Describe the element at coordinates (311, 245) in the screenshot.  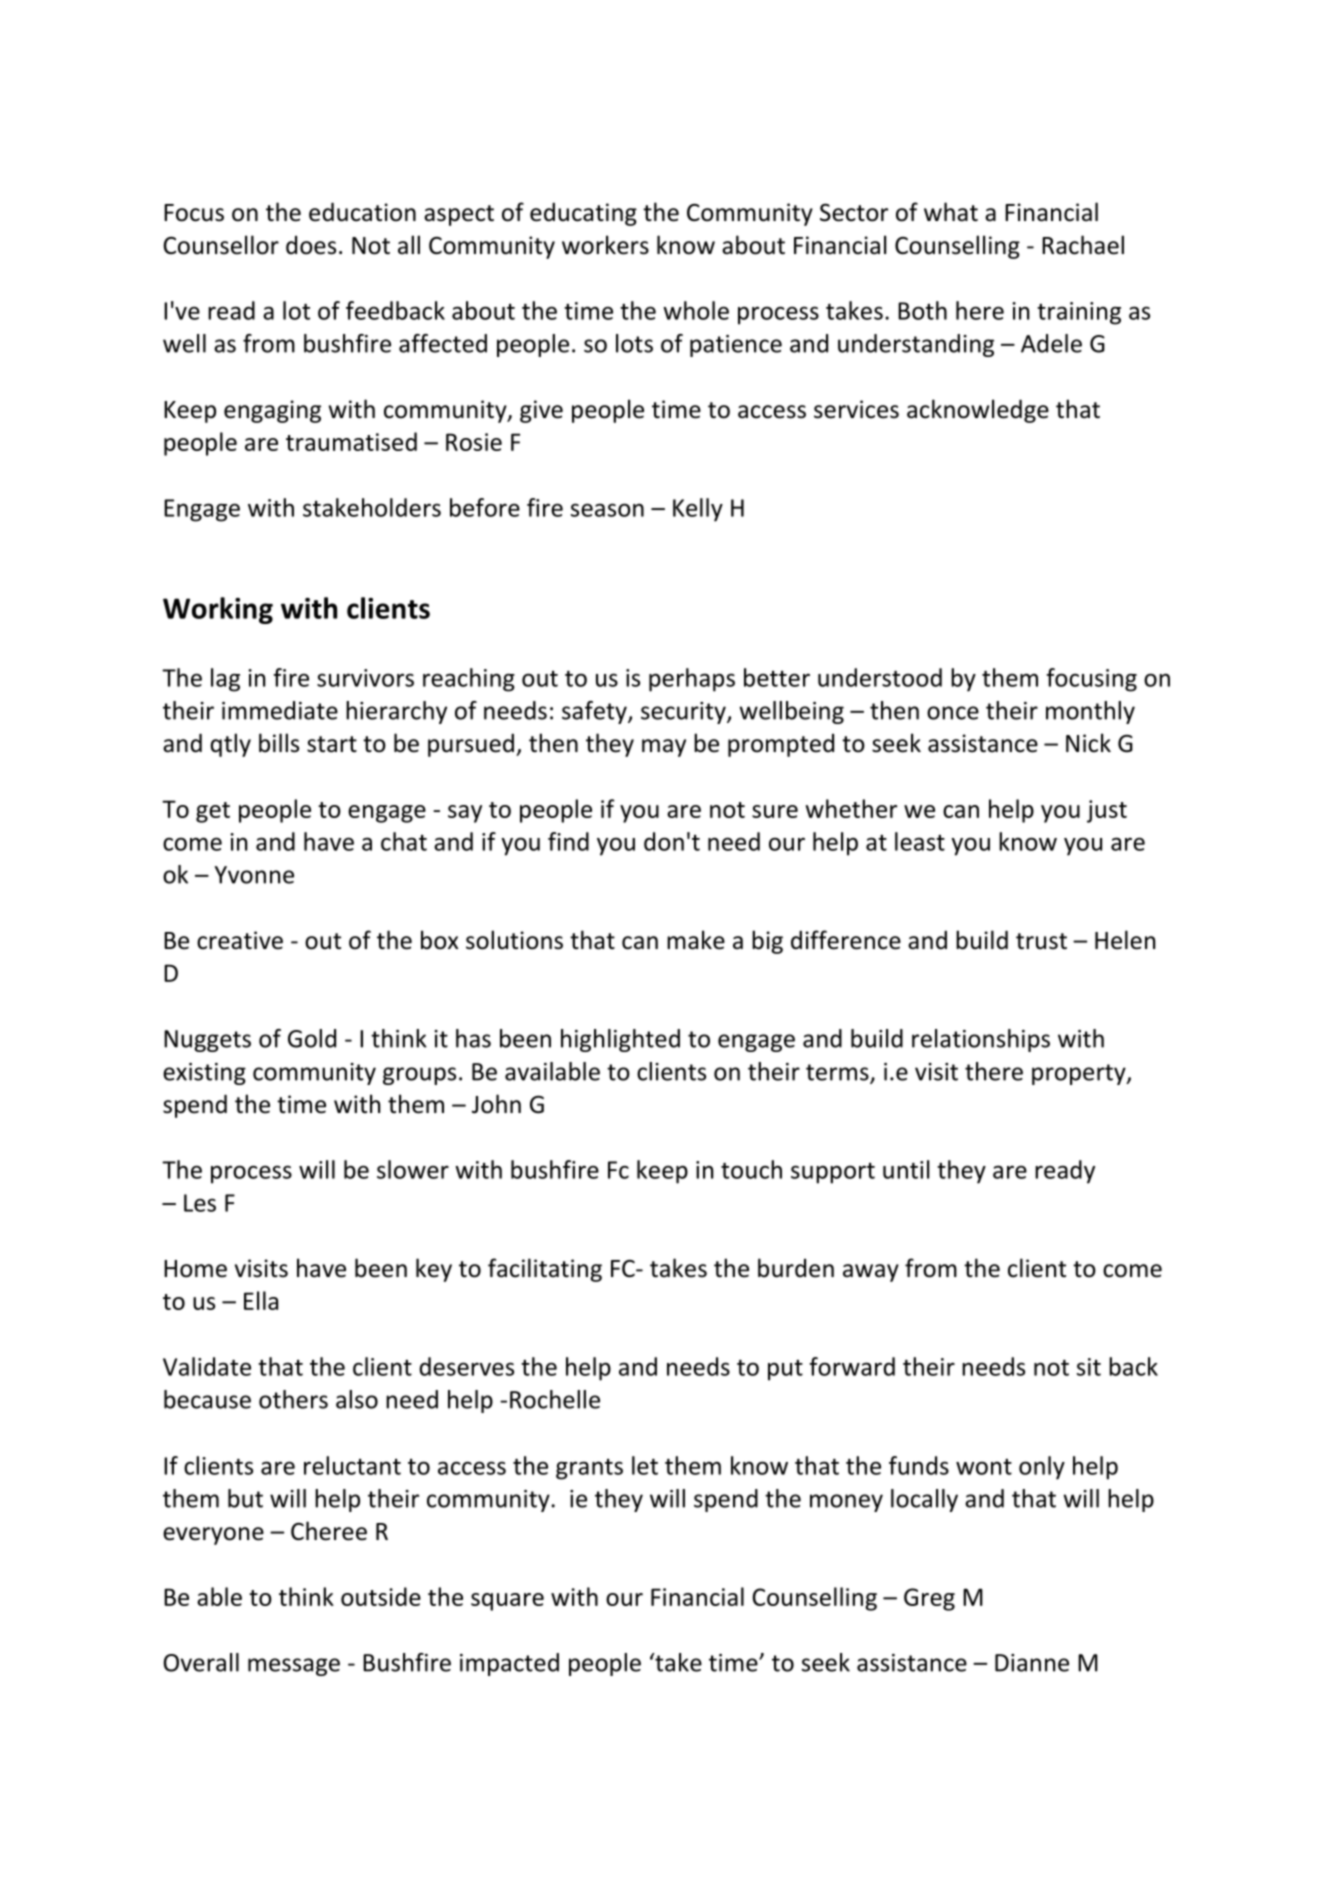
I see `does` at that location.
